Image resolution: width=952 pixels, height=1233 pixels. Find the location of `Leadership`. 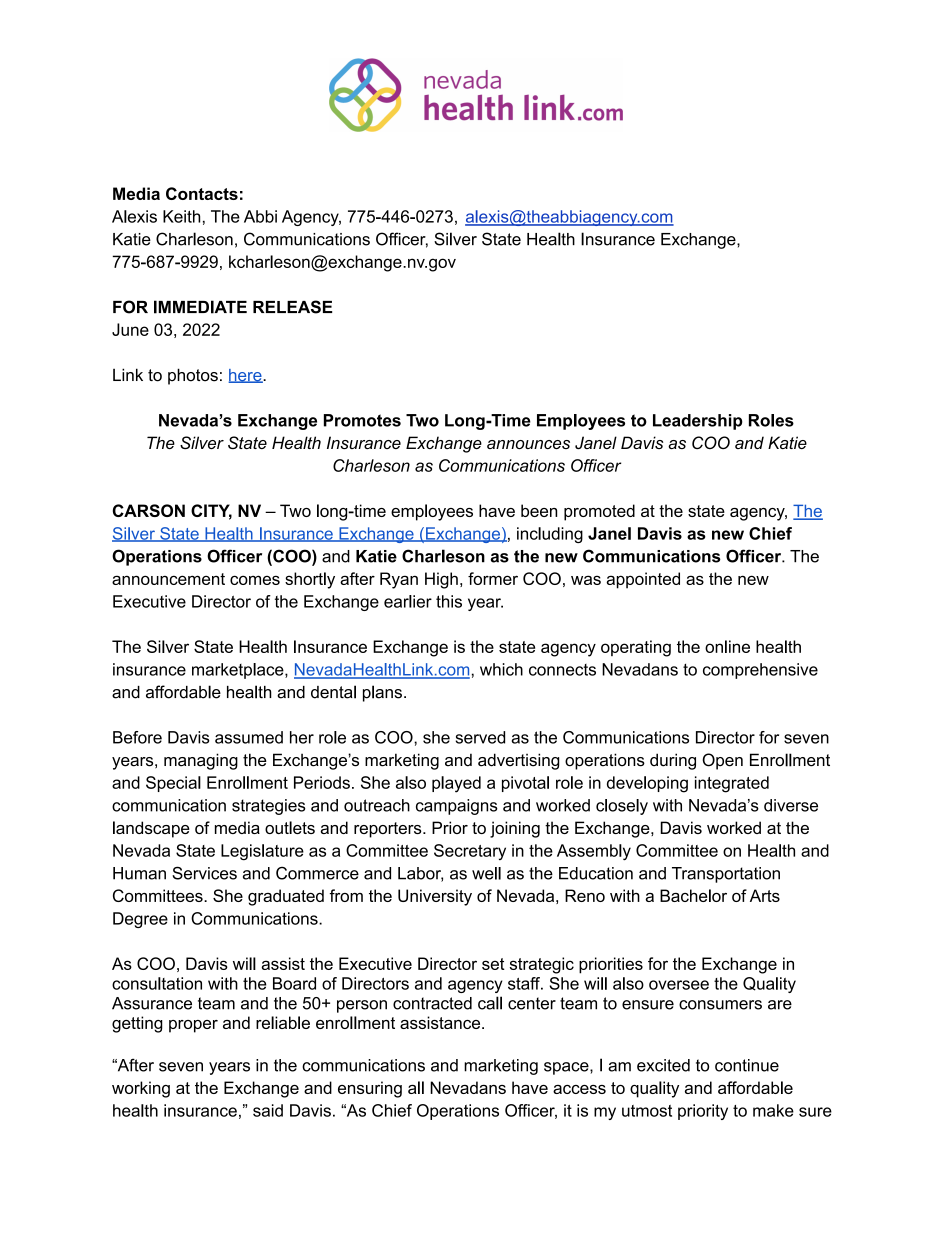

Leadership is located at coordinates (698, 422).
